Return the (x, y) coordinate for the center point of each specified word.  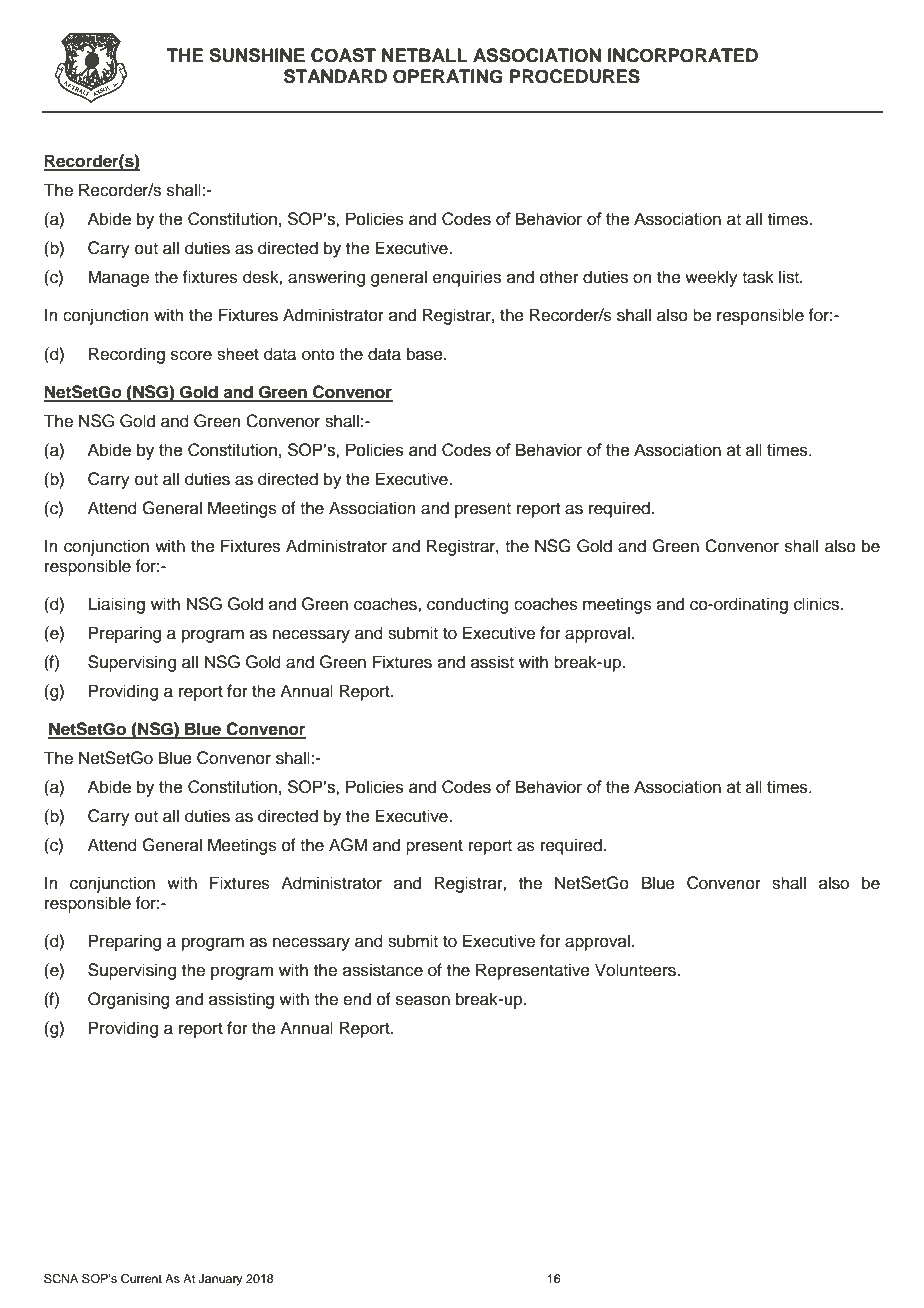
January (220, 1280)
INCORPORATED (683, 55)
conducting (468, 605)
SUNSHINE (257, 55)
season (423, 1000)
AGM (348, 845)
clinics (818, 604)
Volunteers (636, 970)
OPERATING (448, 76)
